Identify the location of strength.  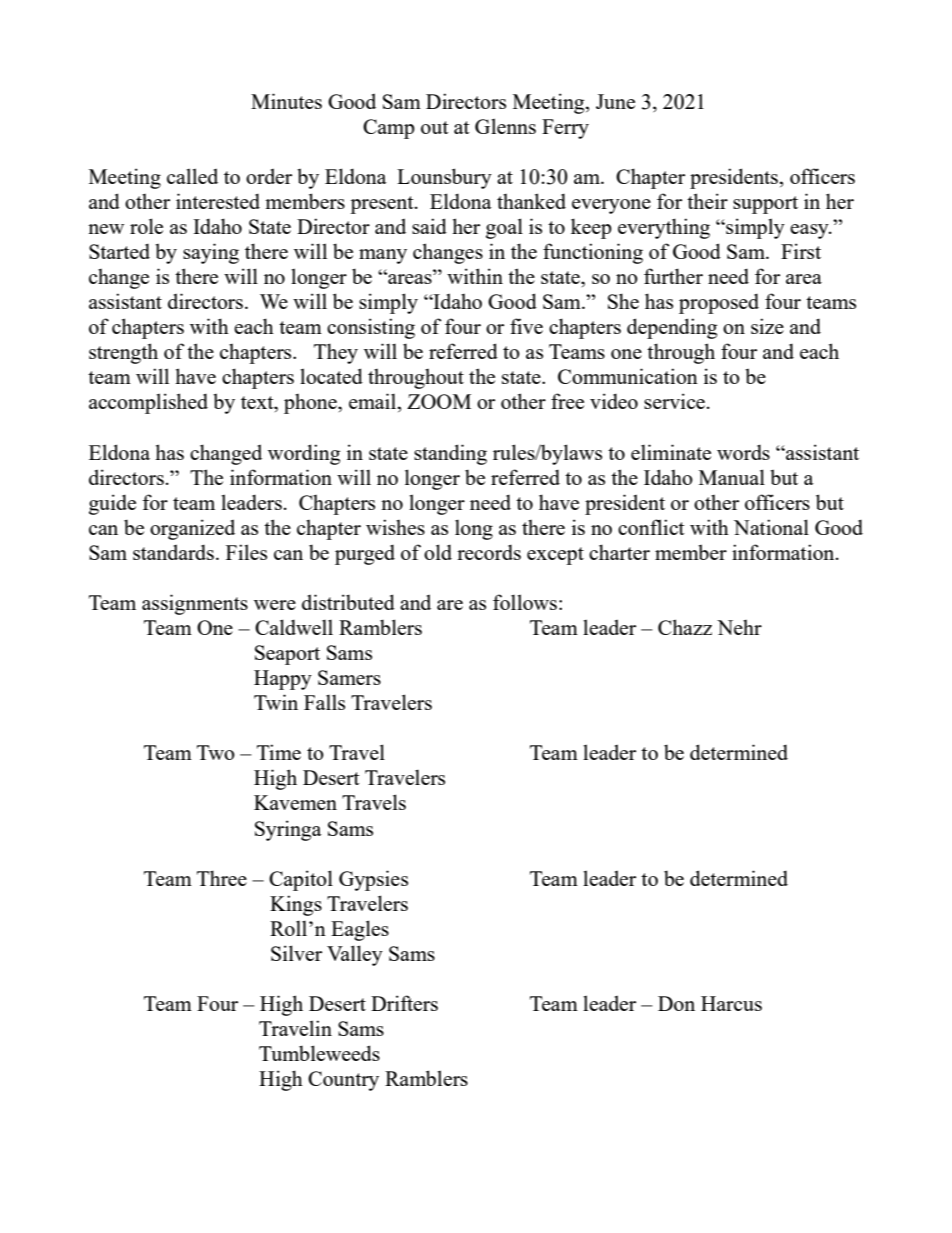
(123, 353).
